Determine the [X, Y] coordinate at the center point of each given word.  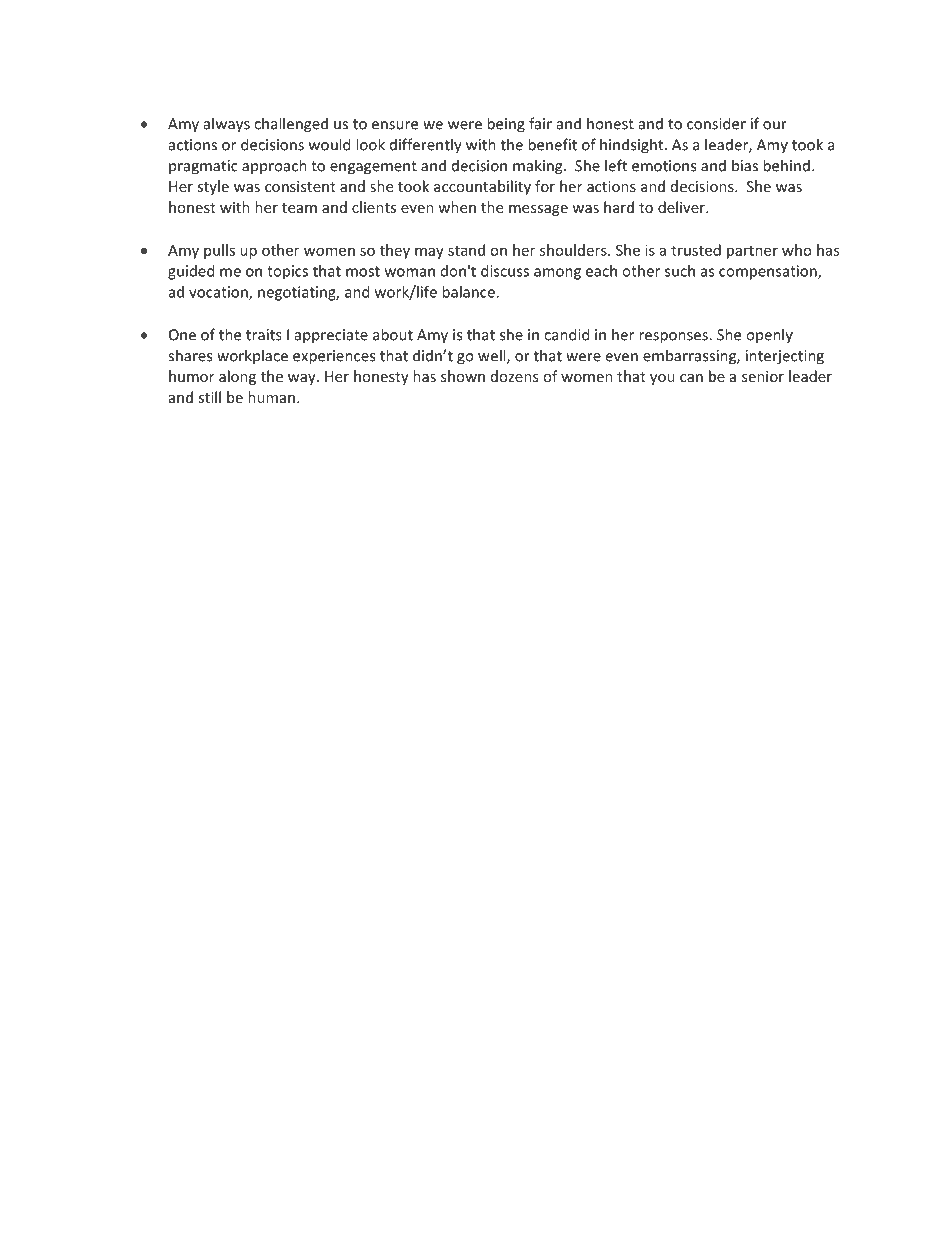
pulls [219, 251]
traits [263, 335]
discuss [505, 271]
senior [763, 376]
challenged [291, 125]
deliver [682, 207]
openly [769, 336]
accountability [482, 187]
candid [567, 334]
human [271, 397]
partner [752, 252]
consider [716, 123]
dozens [514, 376]
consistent [300, 186]
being [506, 125]
